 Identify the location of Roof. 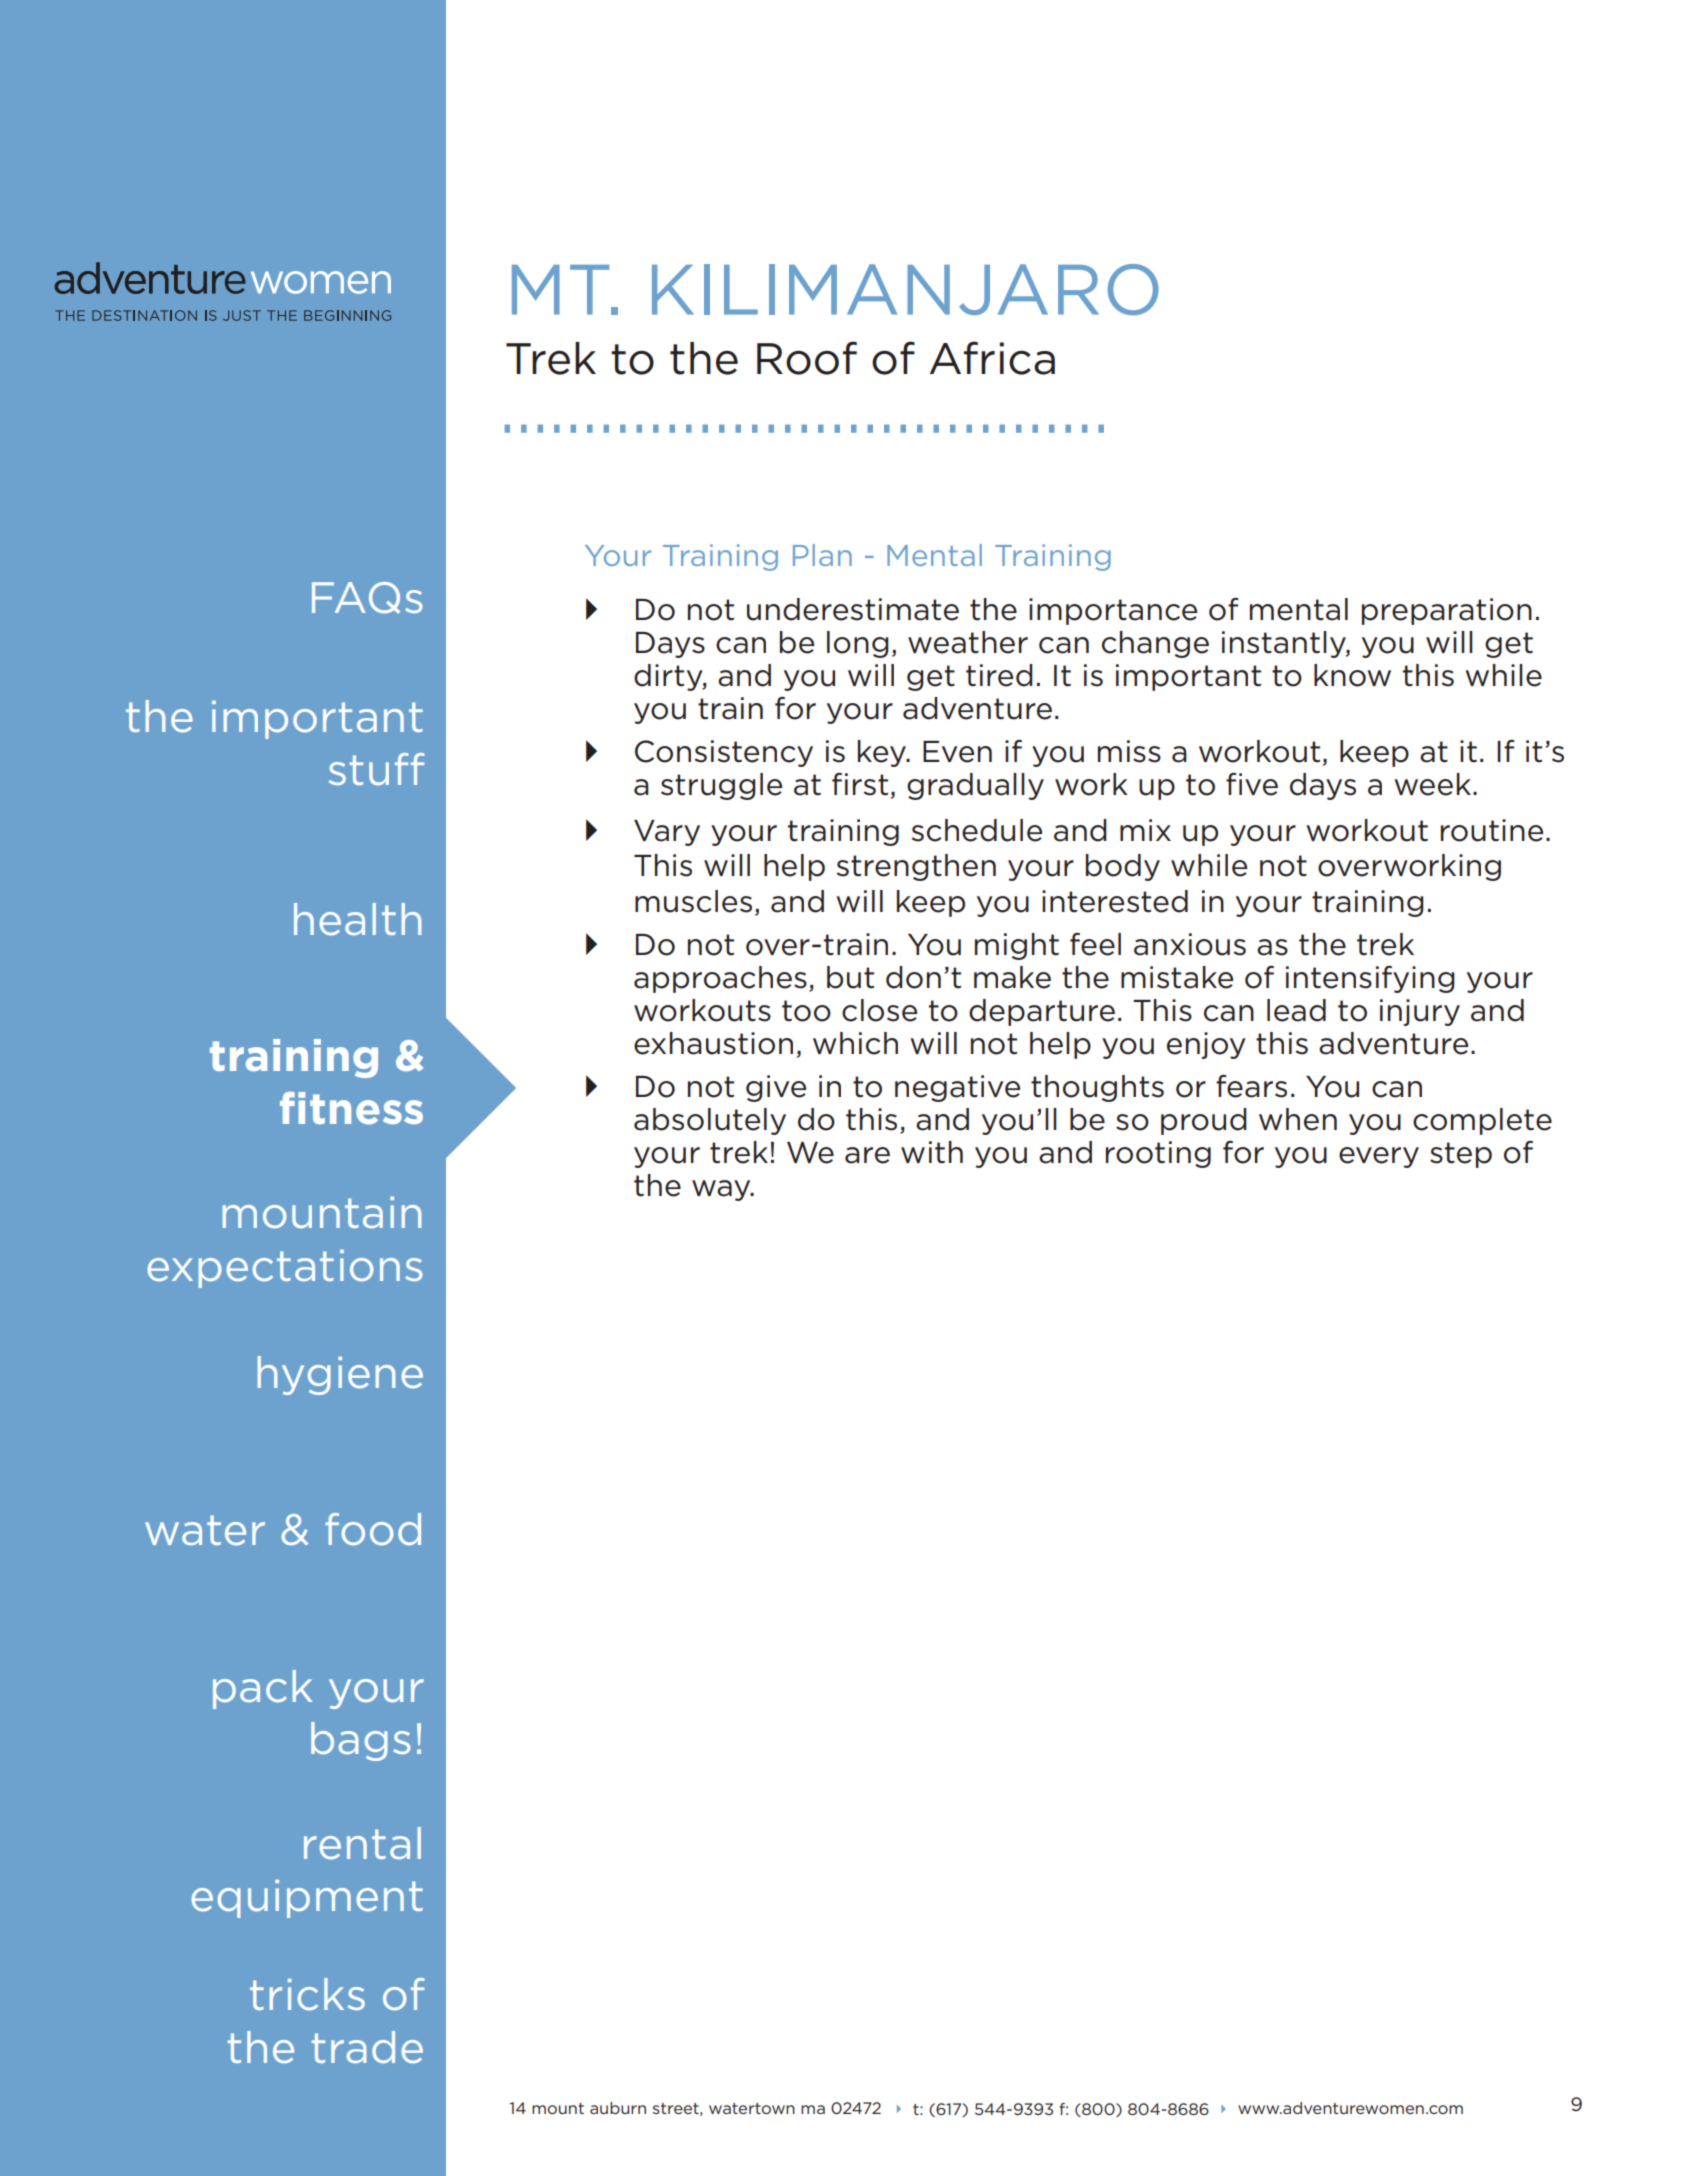
(807, 358).
